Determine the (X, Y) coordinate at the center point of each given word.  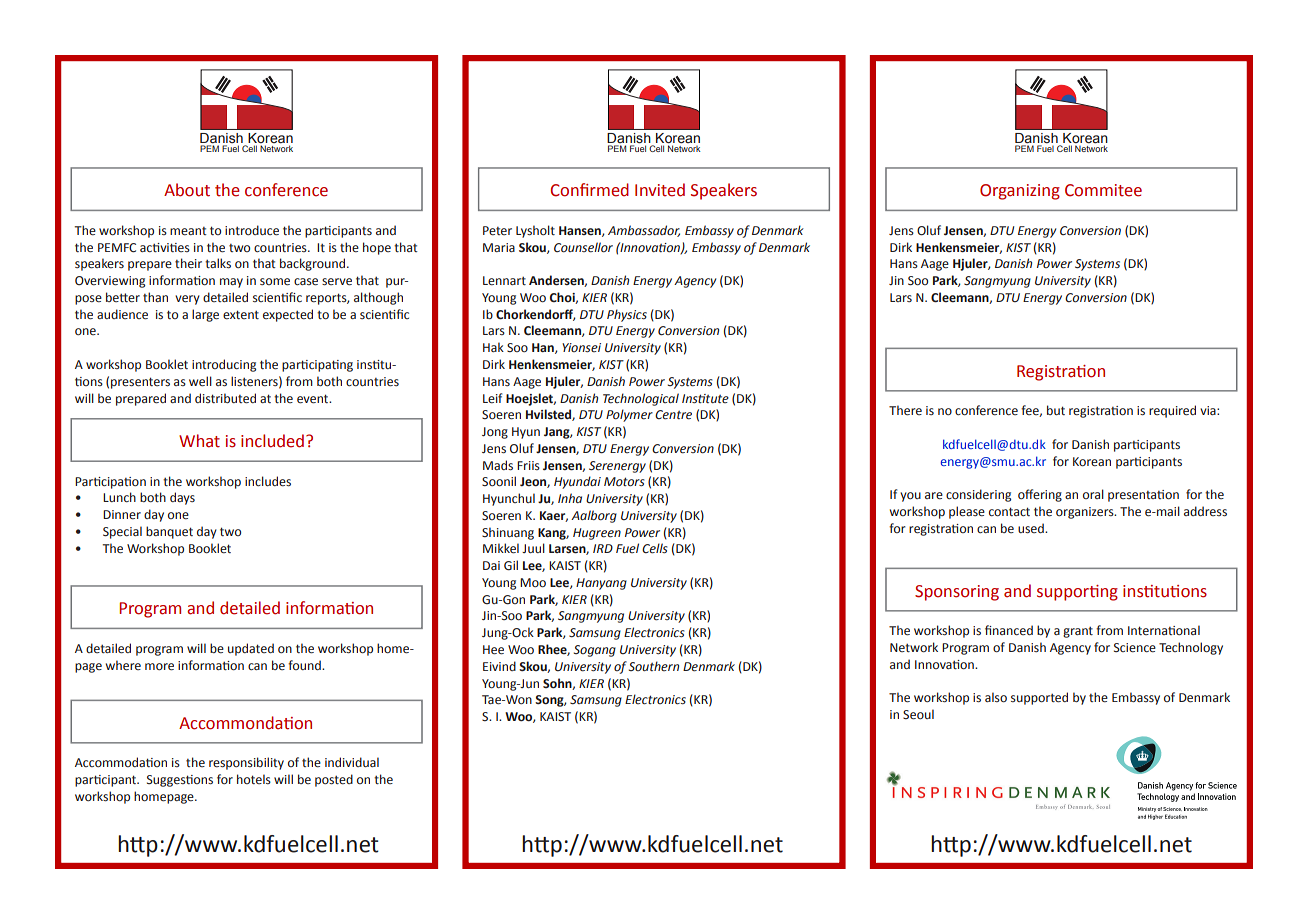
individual (352, 762)
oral (1093, 494)
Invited (660, 190)
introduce (252, 230)
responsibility (246, 763)
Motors (624, 482)
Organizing (1020, 192)
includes (268, 481)
